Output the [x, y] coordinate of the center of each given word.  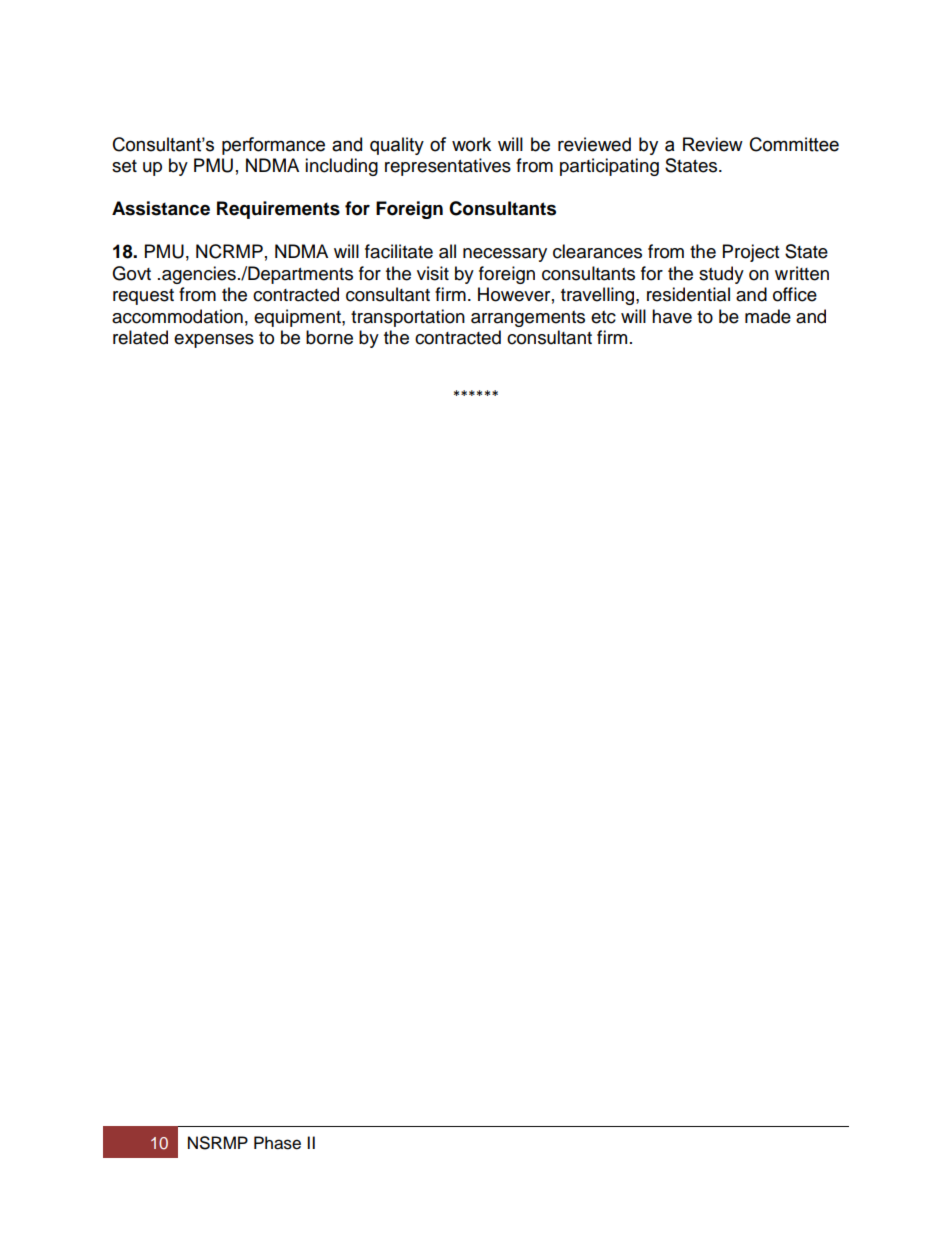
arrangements [528, 319]
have [672, 316]
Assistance [161, 208]
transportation [408, 318]
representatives [448, 167]
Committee [794, 144]
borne [329, 337]
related [140, 337]
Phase [277, 1143]
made [768, 316]
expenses [214, 341]
